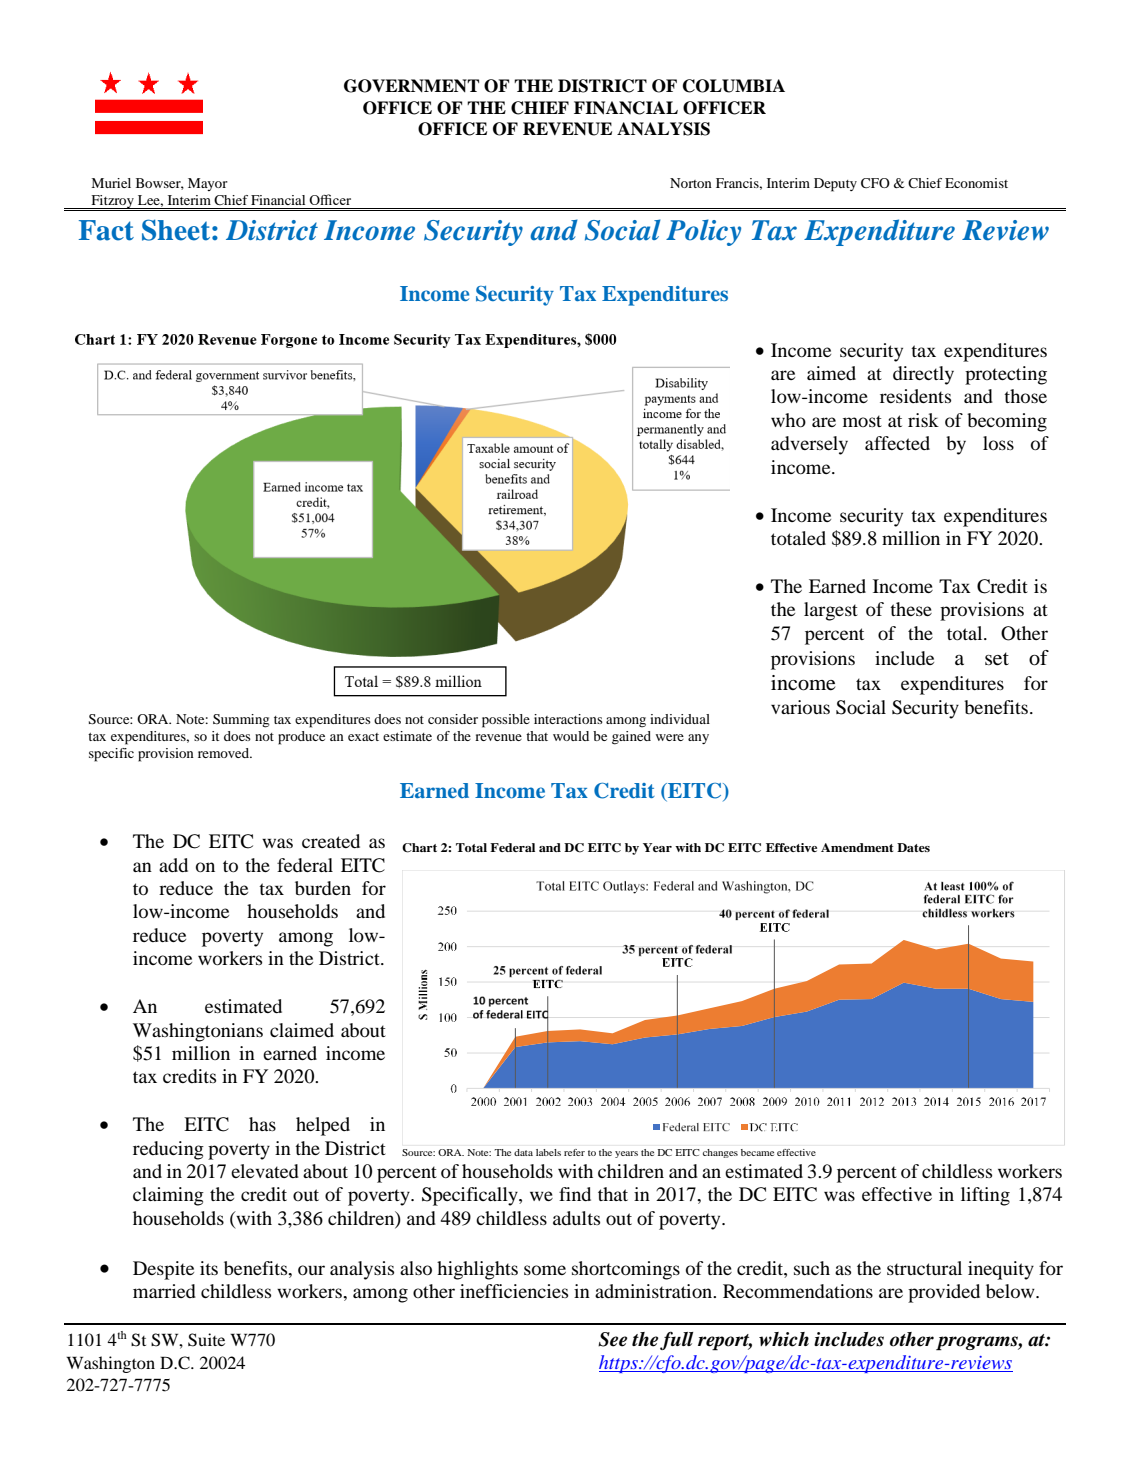  What do you see at coordinates (976, 183) in the page?
I see `Economist` at bounding box center [976, 183].
